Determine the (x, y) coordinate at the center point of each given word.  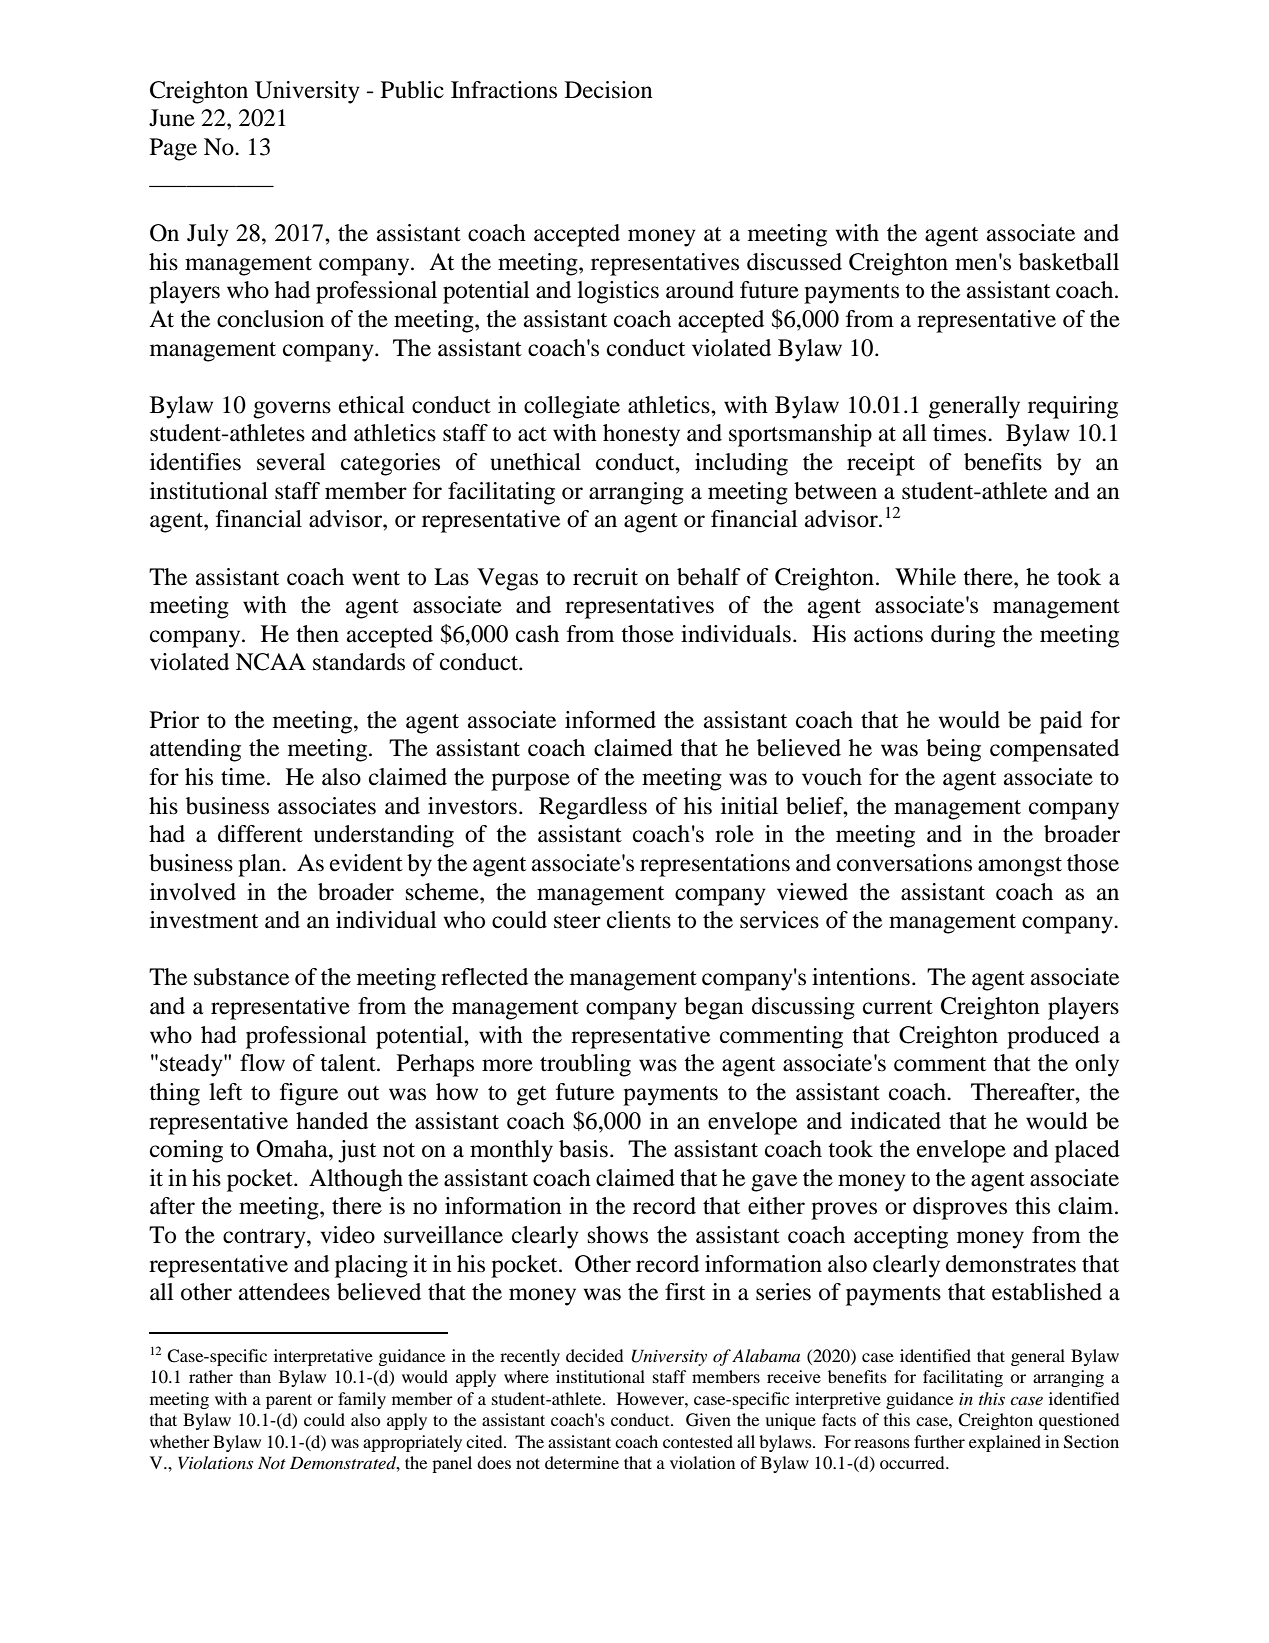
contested (698, 1441)
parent (289, 1401)
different (260, 834)
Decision (609, 90)
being (953, 750)
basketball (1069, 262)
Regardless (593, 808)
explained (1005, 1443)
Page (173, 149)
